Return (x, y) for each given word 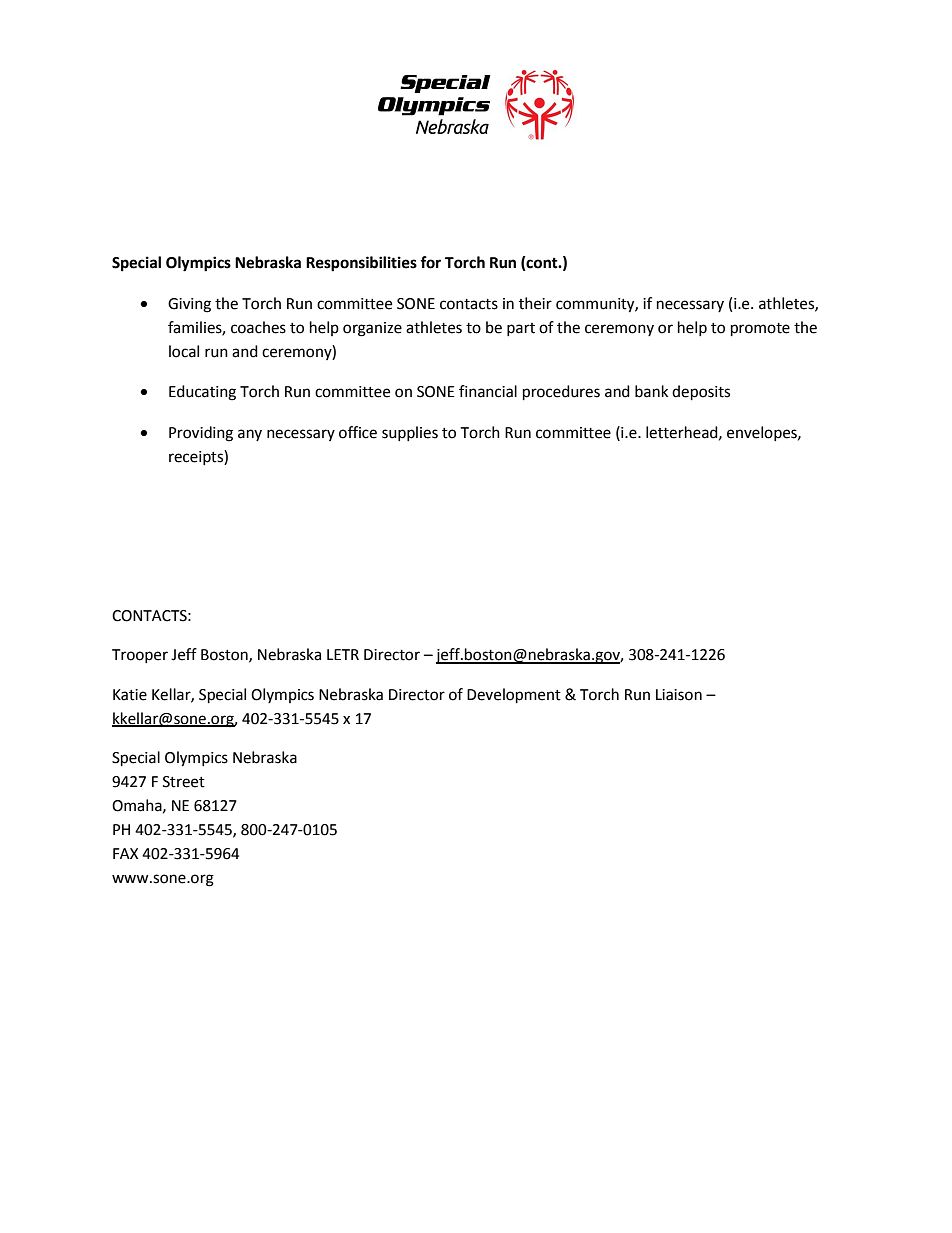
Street (184, 782)
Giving (189, 305)
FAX (125, 853)
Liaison (679, 695)
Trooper (140, 656)
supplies (410, 433)
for (430, 262)
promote (760, 330)
